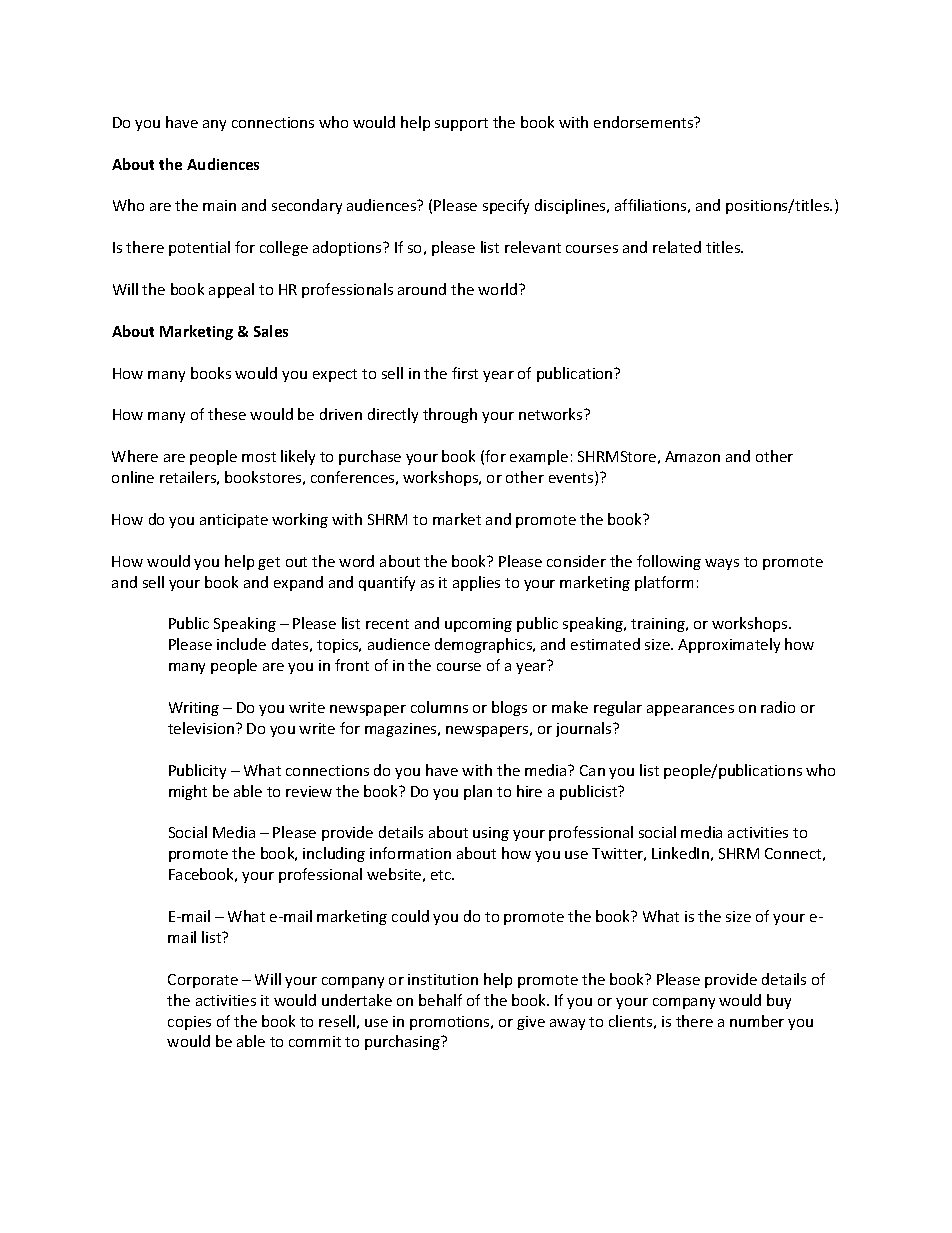 The image size is (952, 1233). What do you see at coordinates (461, 124) in the screenshot?
I see `support` at bounding box center [461, 124].
